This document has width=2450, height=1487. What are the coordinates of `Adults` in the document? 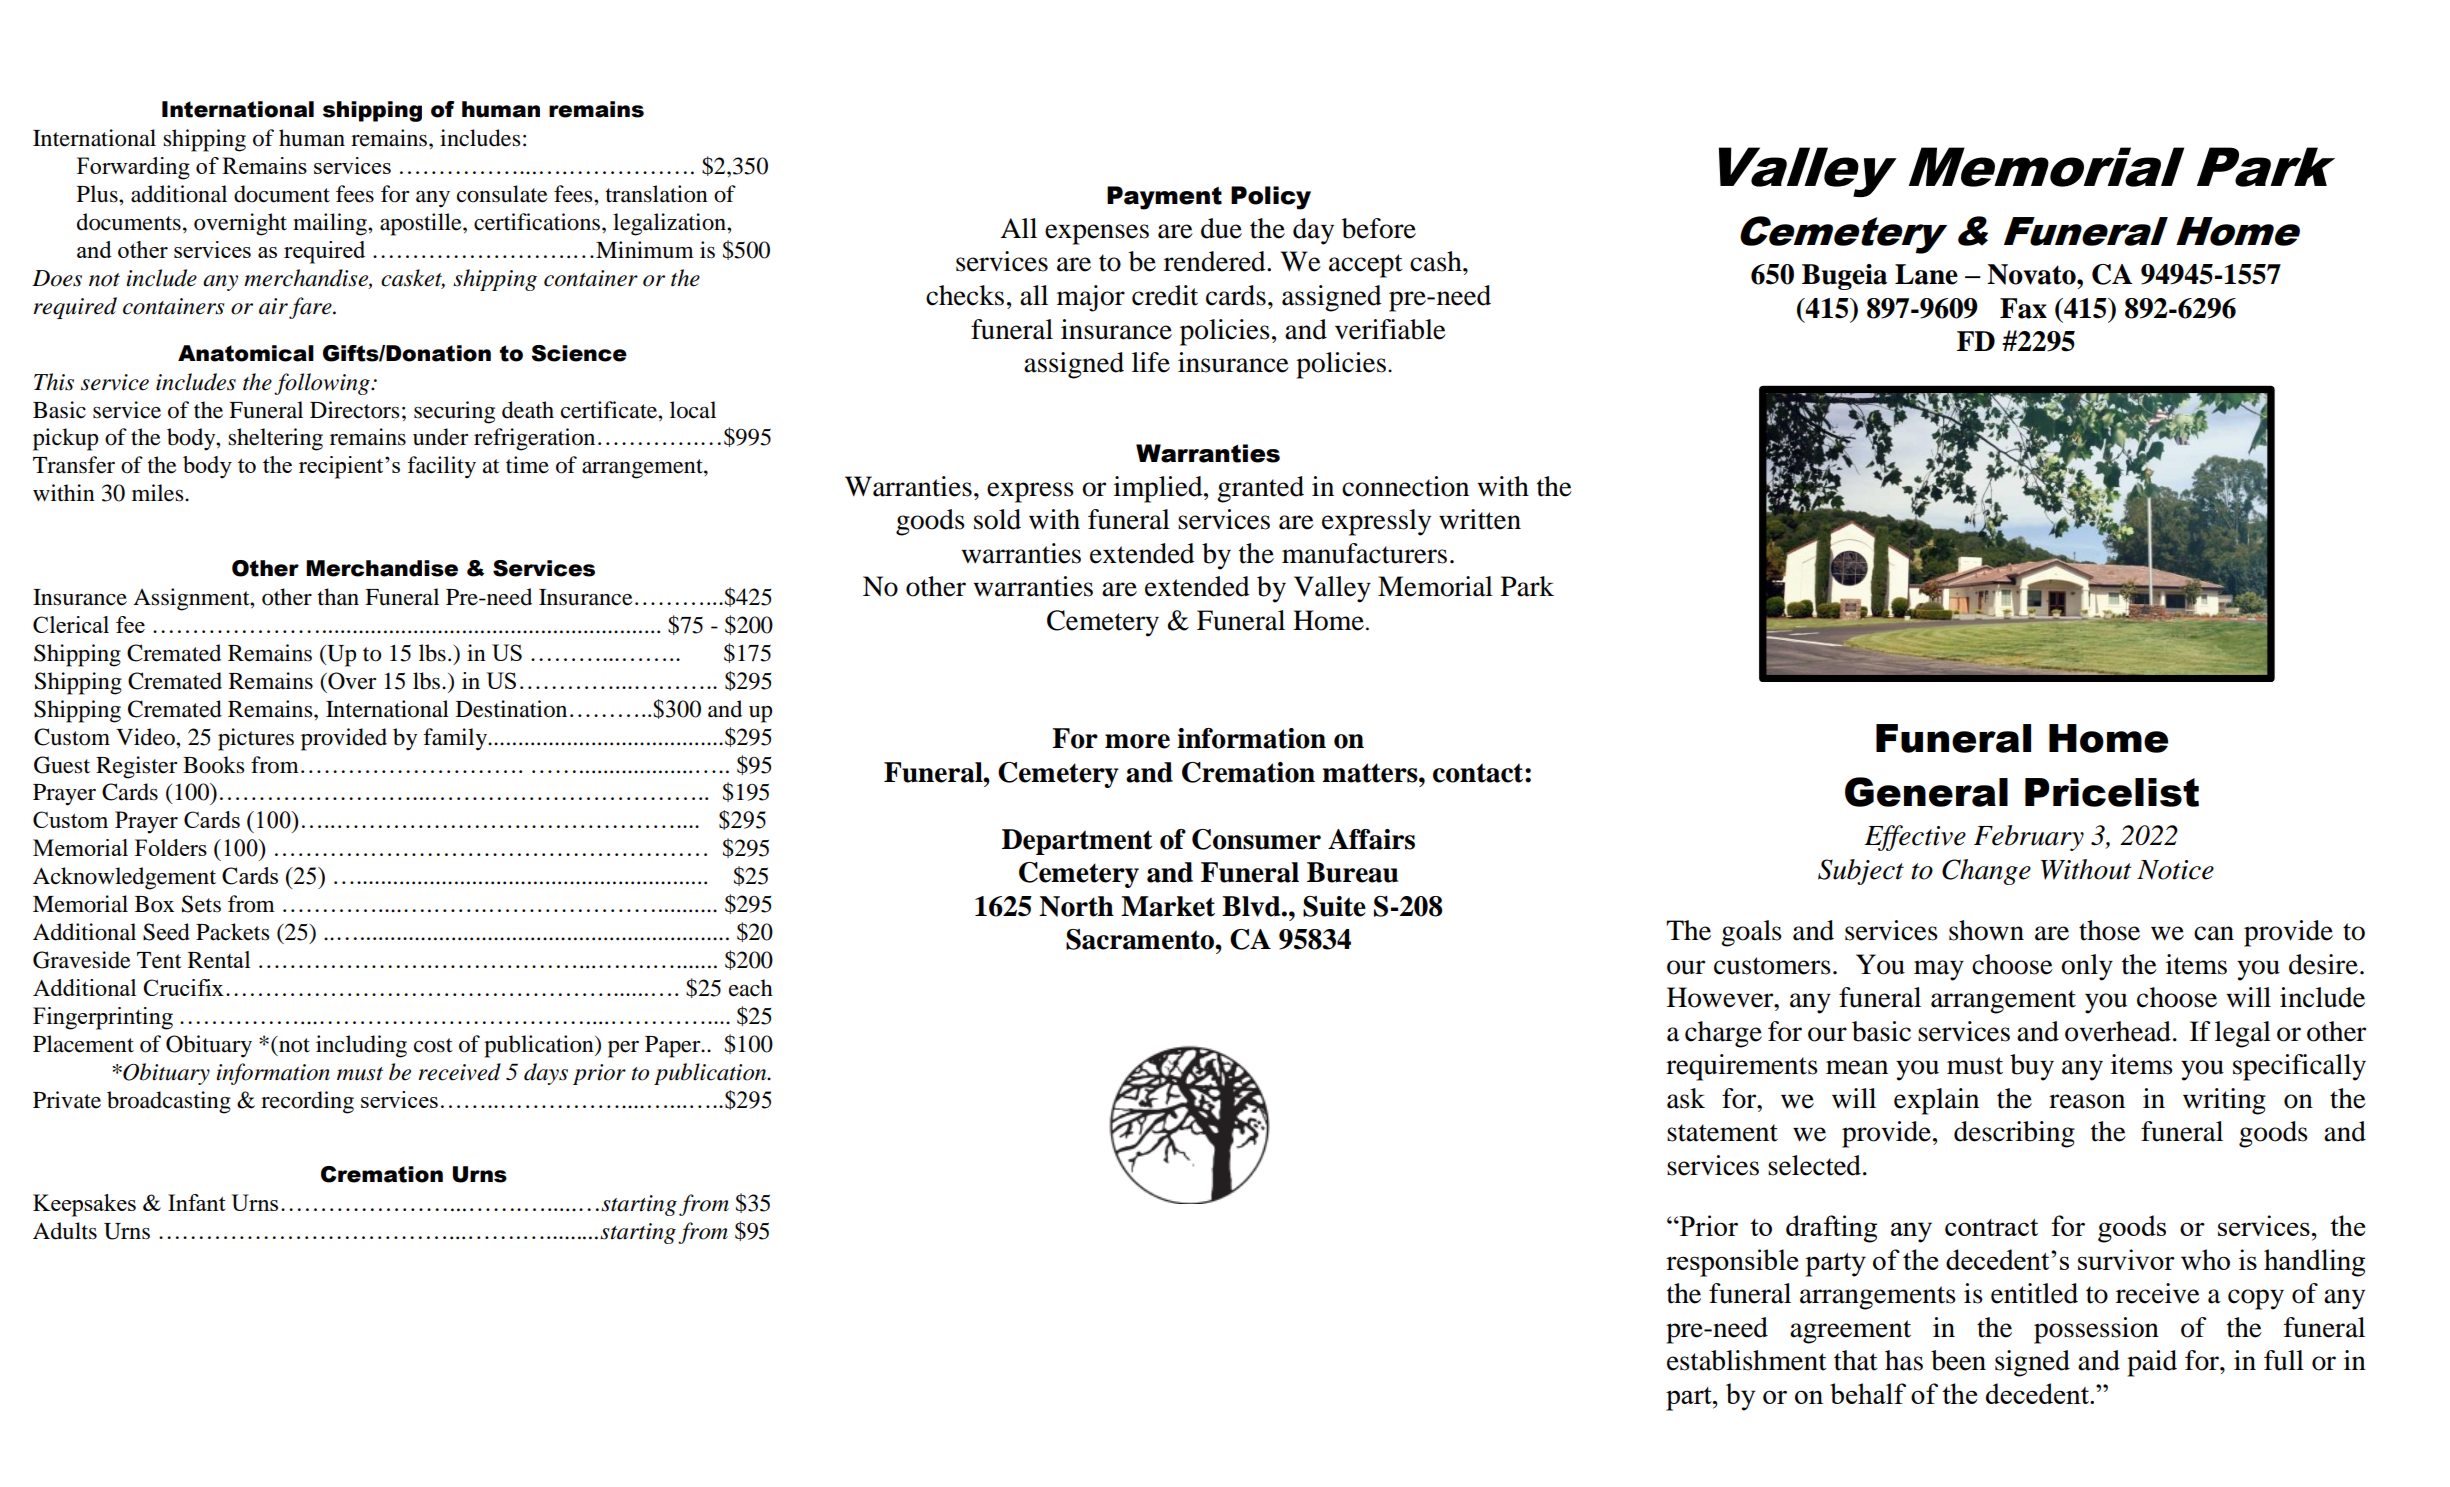 It's located at (65, 1231).
